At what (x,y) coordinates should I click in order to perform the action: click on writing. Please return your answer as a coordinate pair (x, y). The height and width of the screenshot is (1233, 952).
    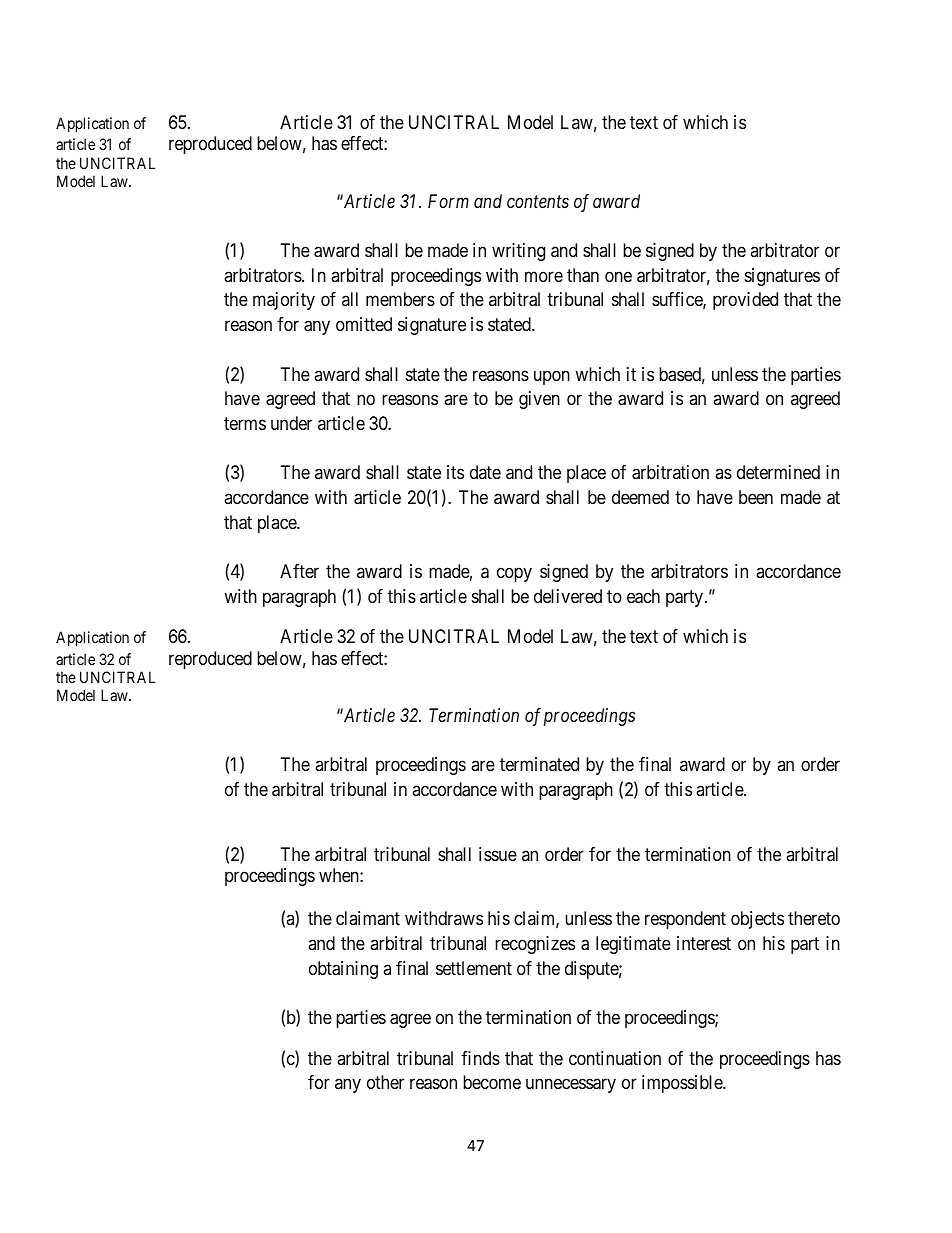
    Looking at the image, I should click on (518, 252).
